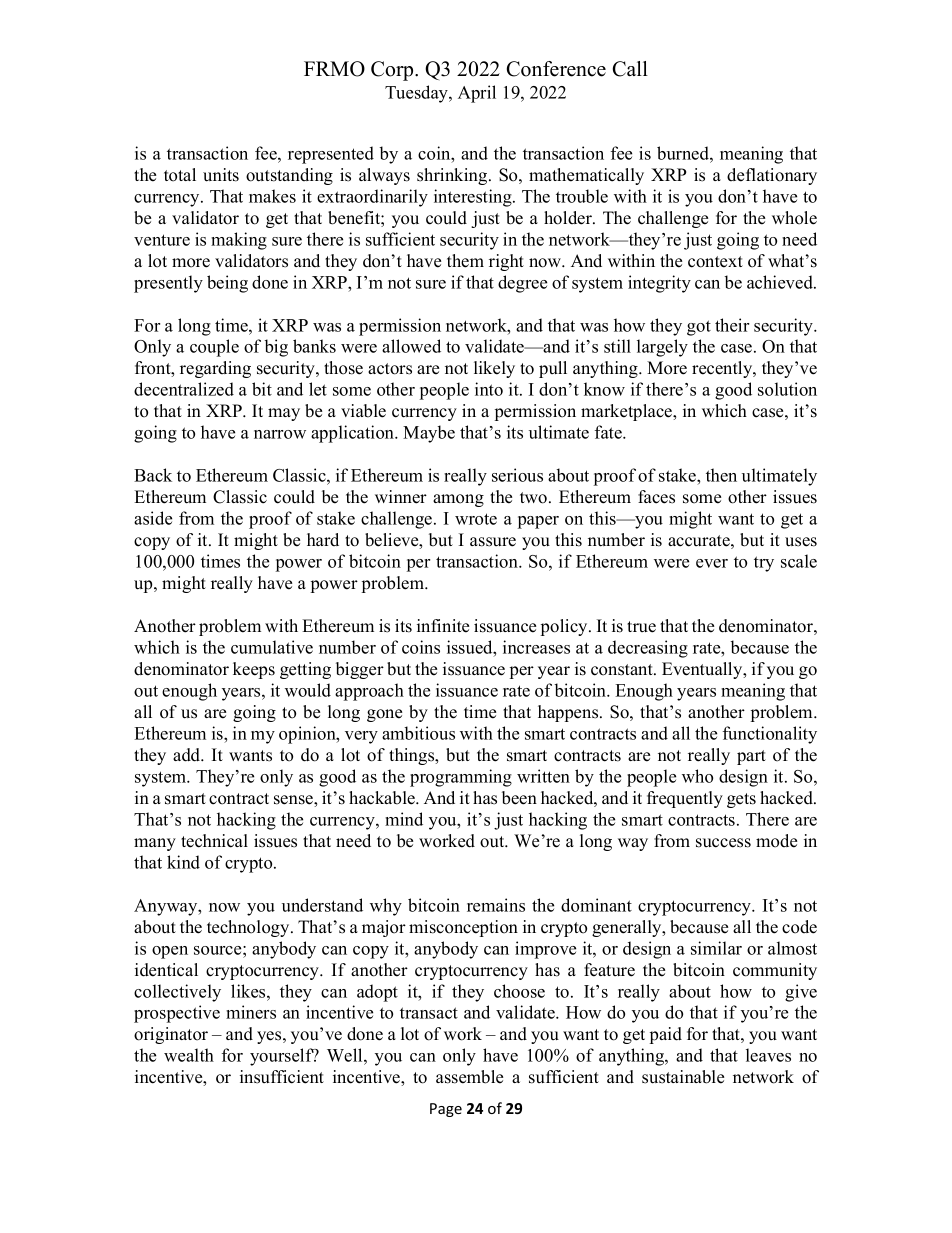 The image size is (952, 1233). Describe the element at coordinates (221, 175) in the screenshot. I see `units` at that location.
